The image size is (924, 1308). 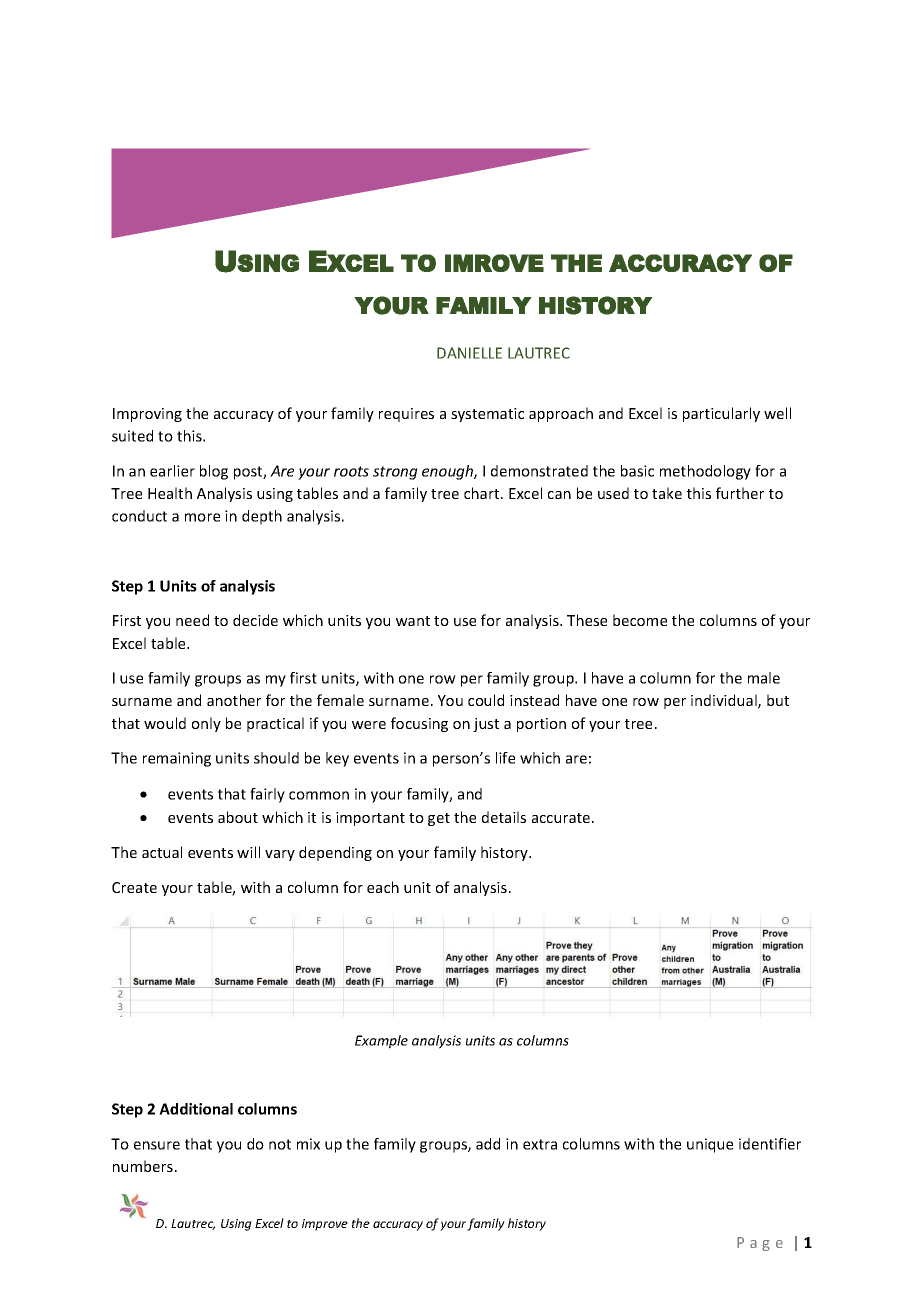 I want to click on take, so click(x=667, y=493).
